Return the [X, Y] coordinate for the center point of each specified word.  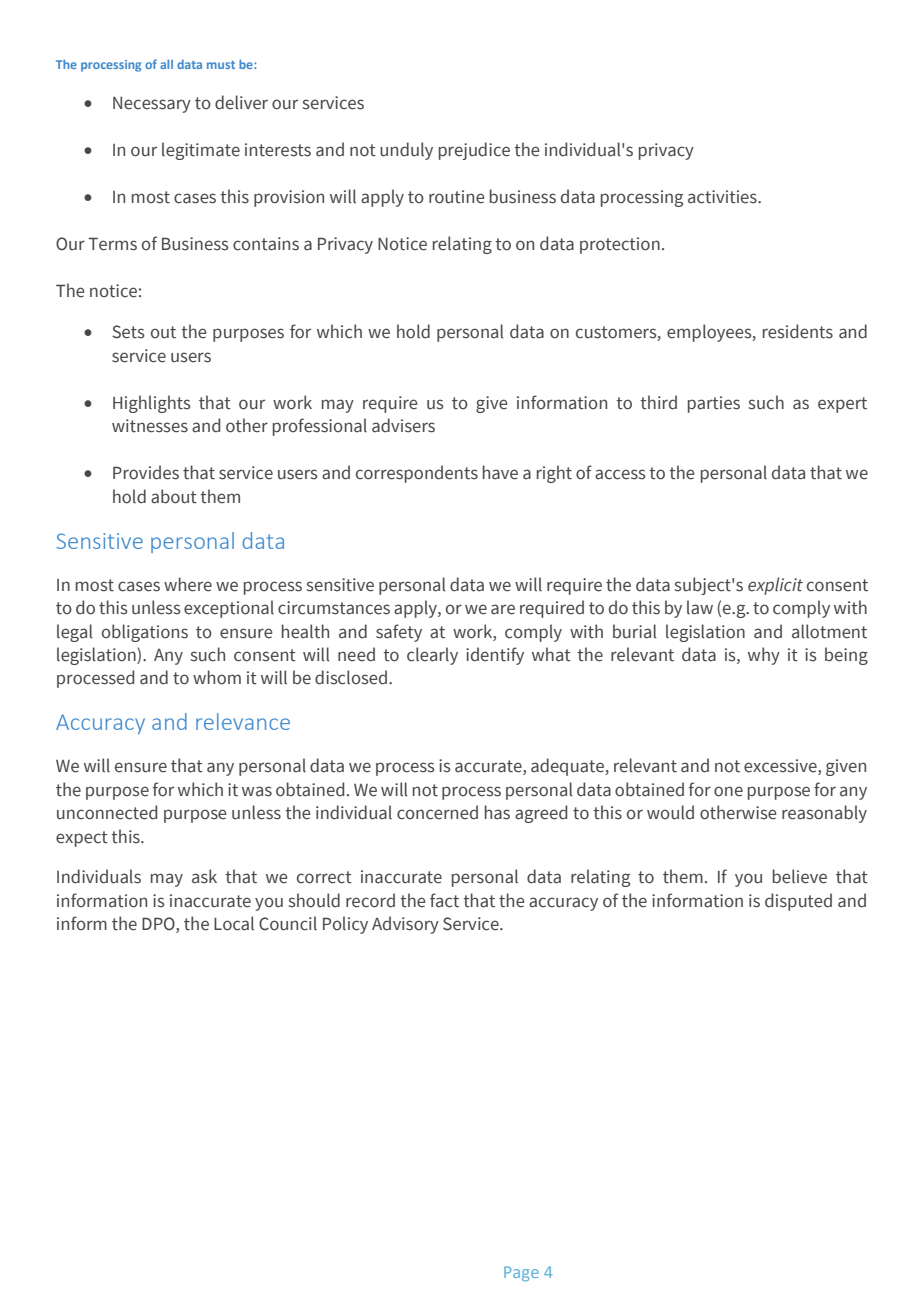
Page [521, 1273]
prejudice [474, 151]
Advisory [405, 925]
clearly [432, 656]
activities [723, 197]
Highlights [152, 404]
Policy [345, 925]
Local [234, 923]
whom [217, 677]
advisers [403, 425]
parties [714, 404]
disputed [798, 902]
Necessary [152, 104]
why [764, 656]
